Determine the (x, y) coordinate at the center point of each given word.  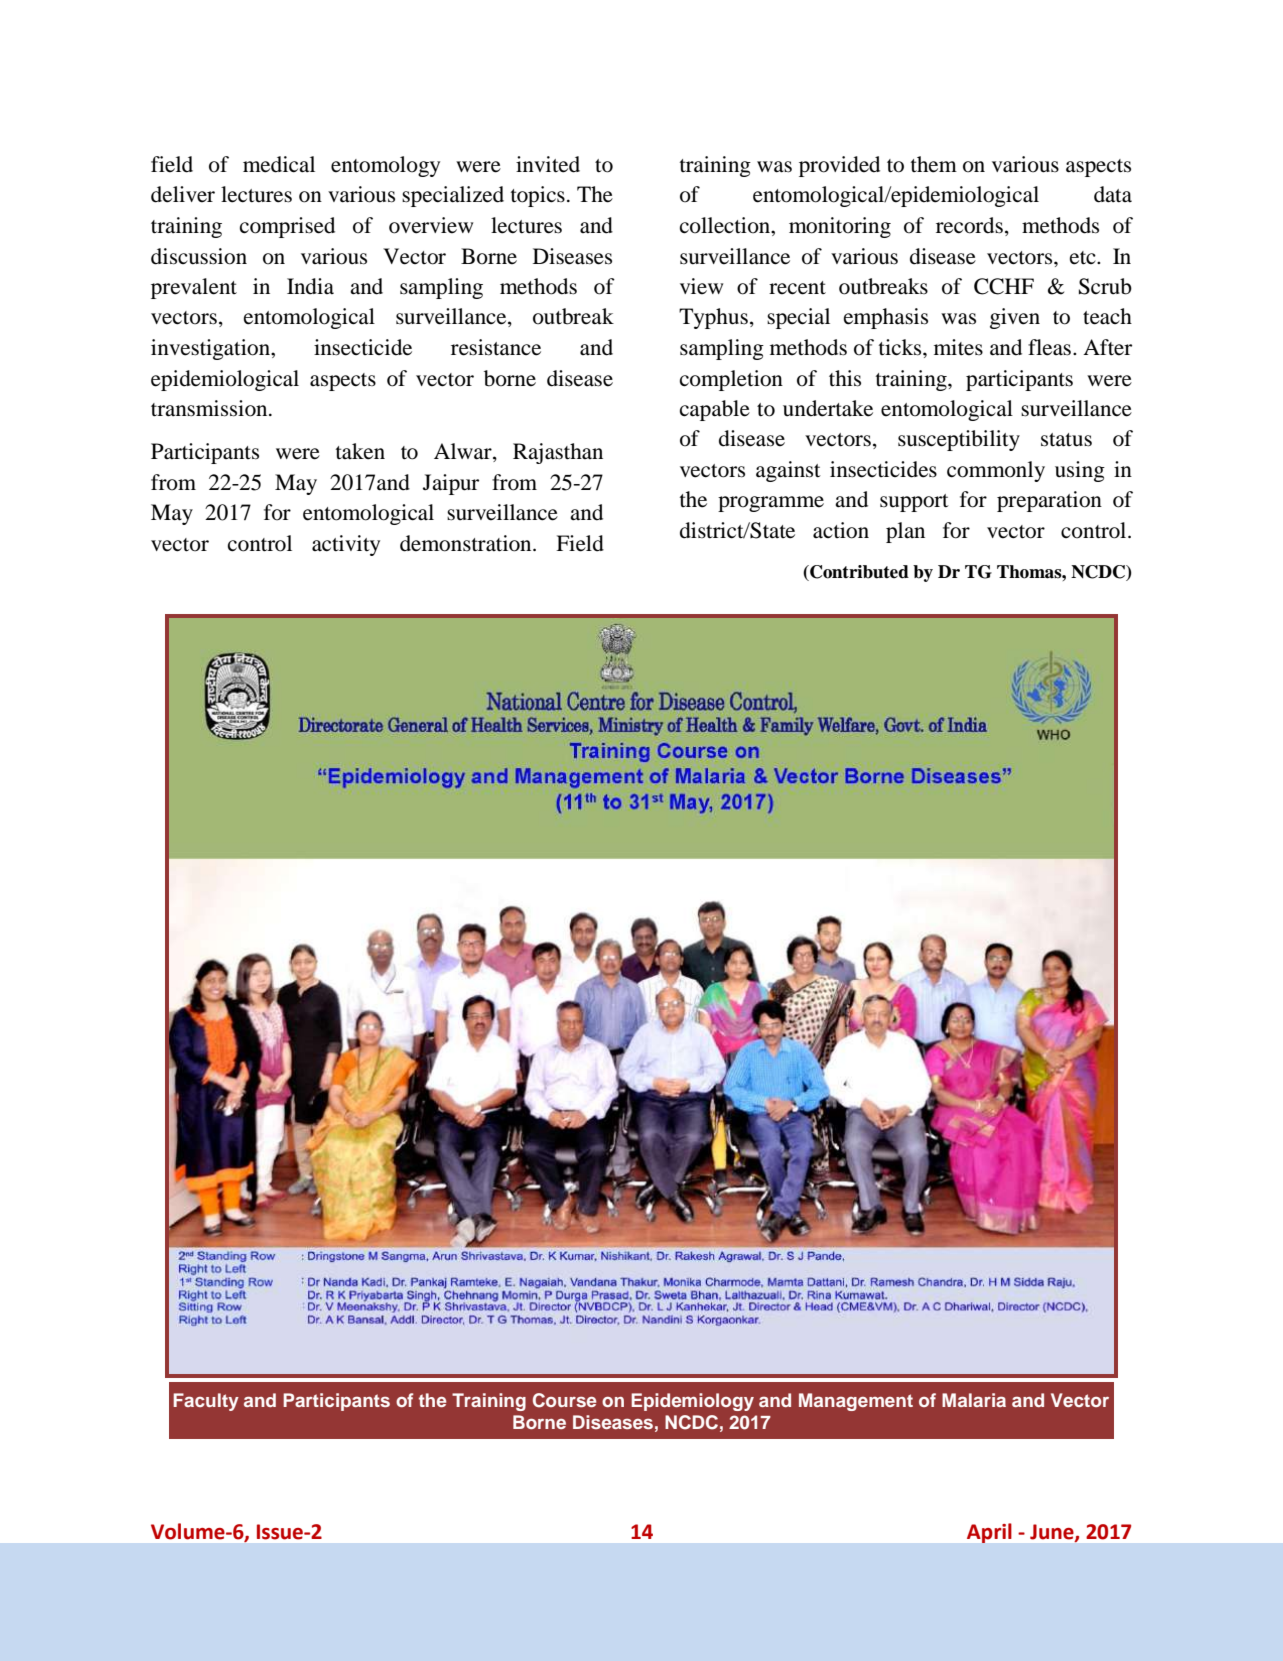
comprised (287, 227)
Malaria (974, 1400)
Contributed (858, 573)
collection (726, 225)
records (969, 225)
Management (856, 1402)
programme (771, 504)
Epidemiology (692, 1402)
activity (346, 545)
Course (565, 1400)
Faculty (206, 1402)
